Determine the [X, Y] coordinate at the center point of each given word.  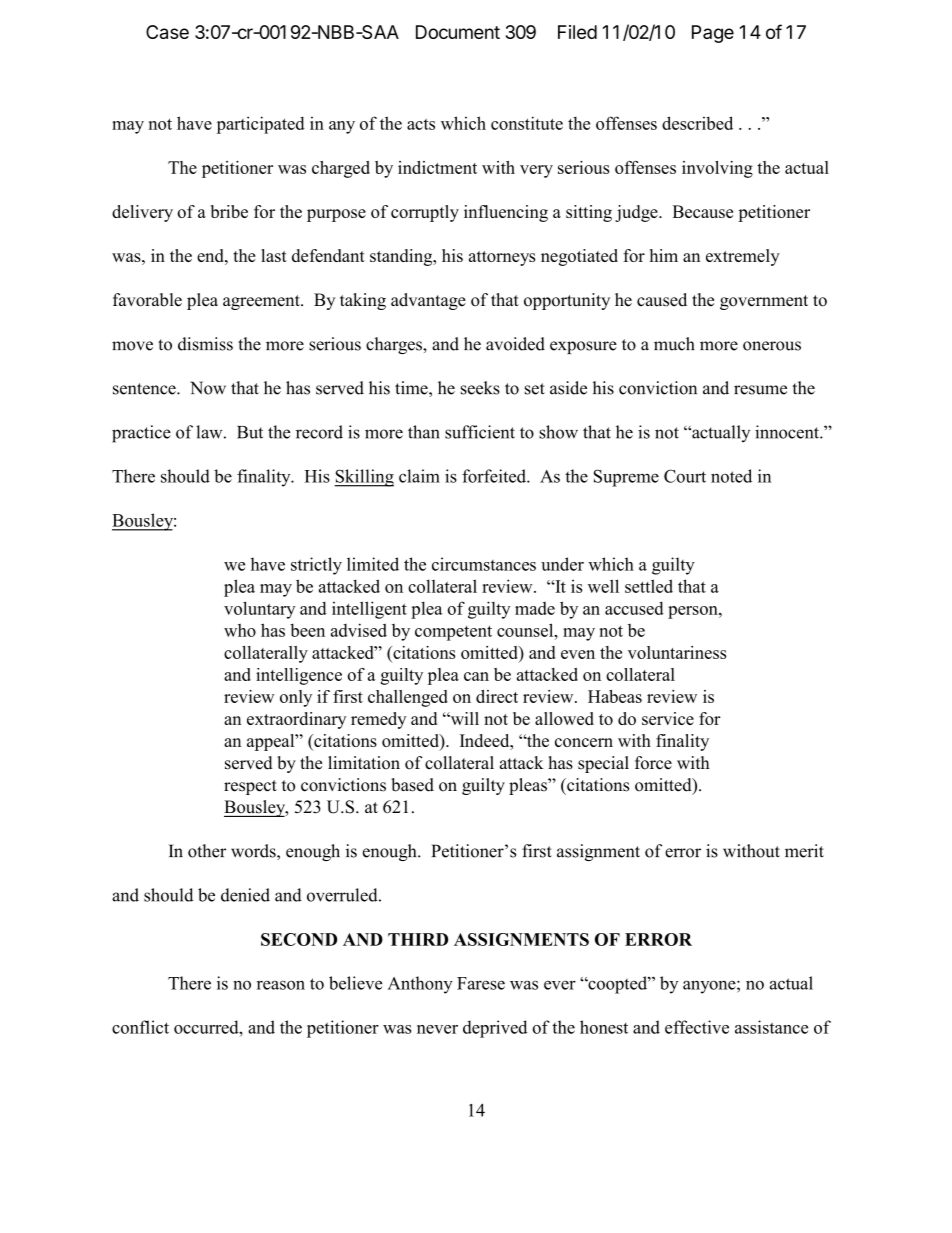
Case [167, 32]
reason [281, 985]
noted [731, 476]
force [653, 763]
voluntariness [677, 652]
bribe [229, 211]
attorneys [502, 258]
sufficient [480, 432]
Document [458, 32]
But [250, 432]
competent [453, 633]
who [240, 630]
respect [250, 787]
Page [713, 34]
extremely [743, 257]
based [412, 785]
